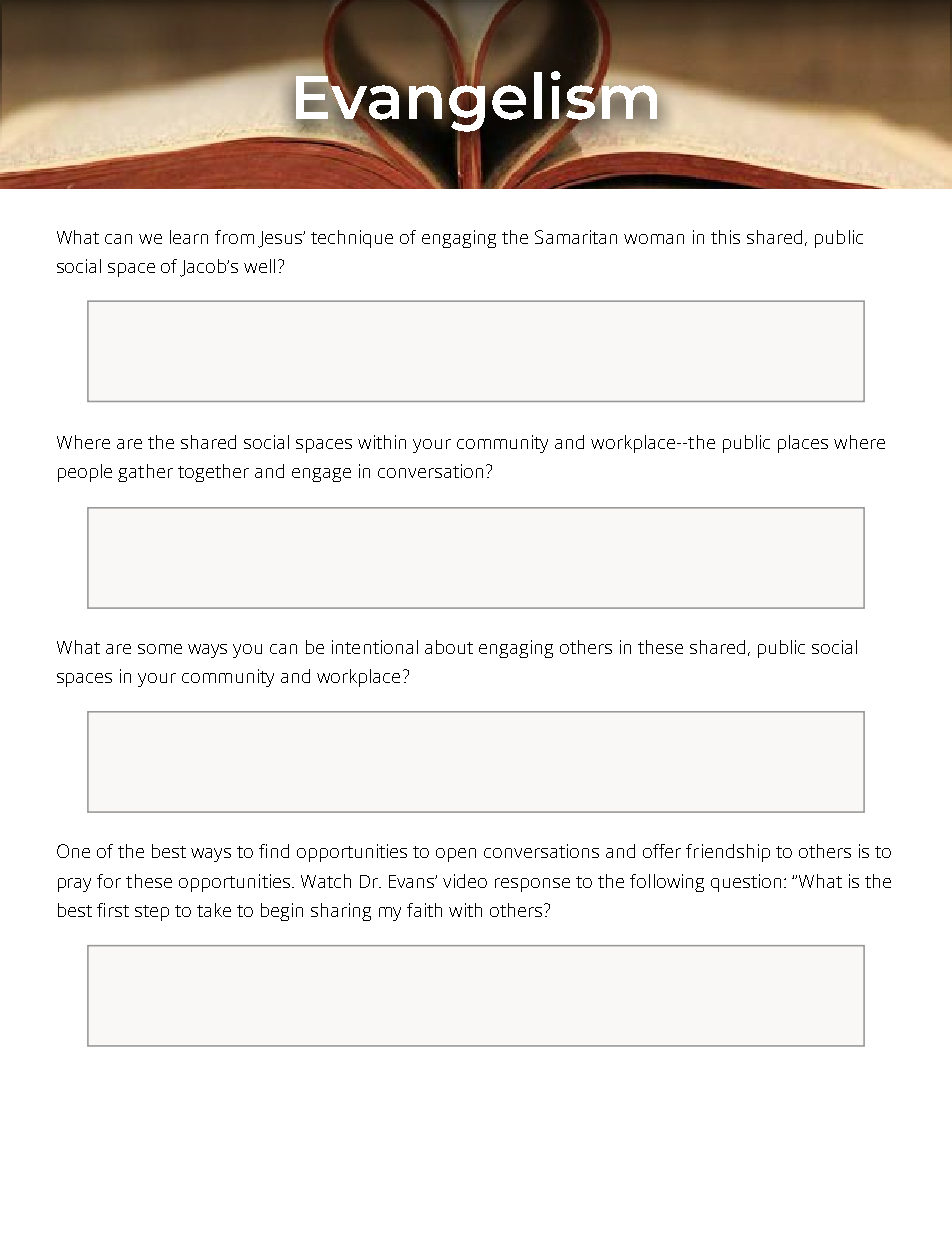 The height and width of the image is (1233, 952). I want to click on learn, so click(189, 237).
